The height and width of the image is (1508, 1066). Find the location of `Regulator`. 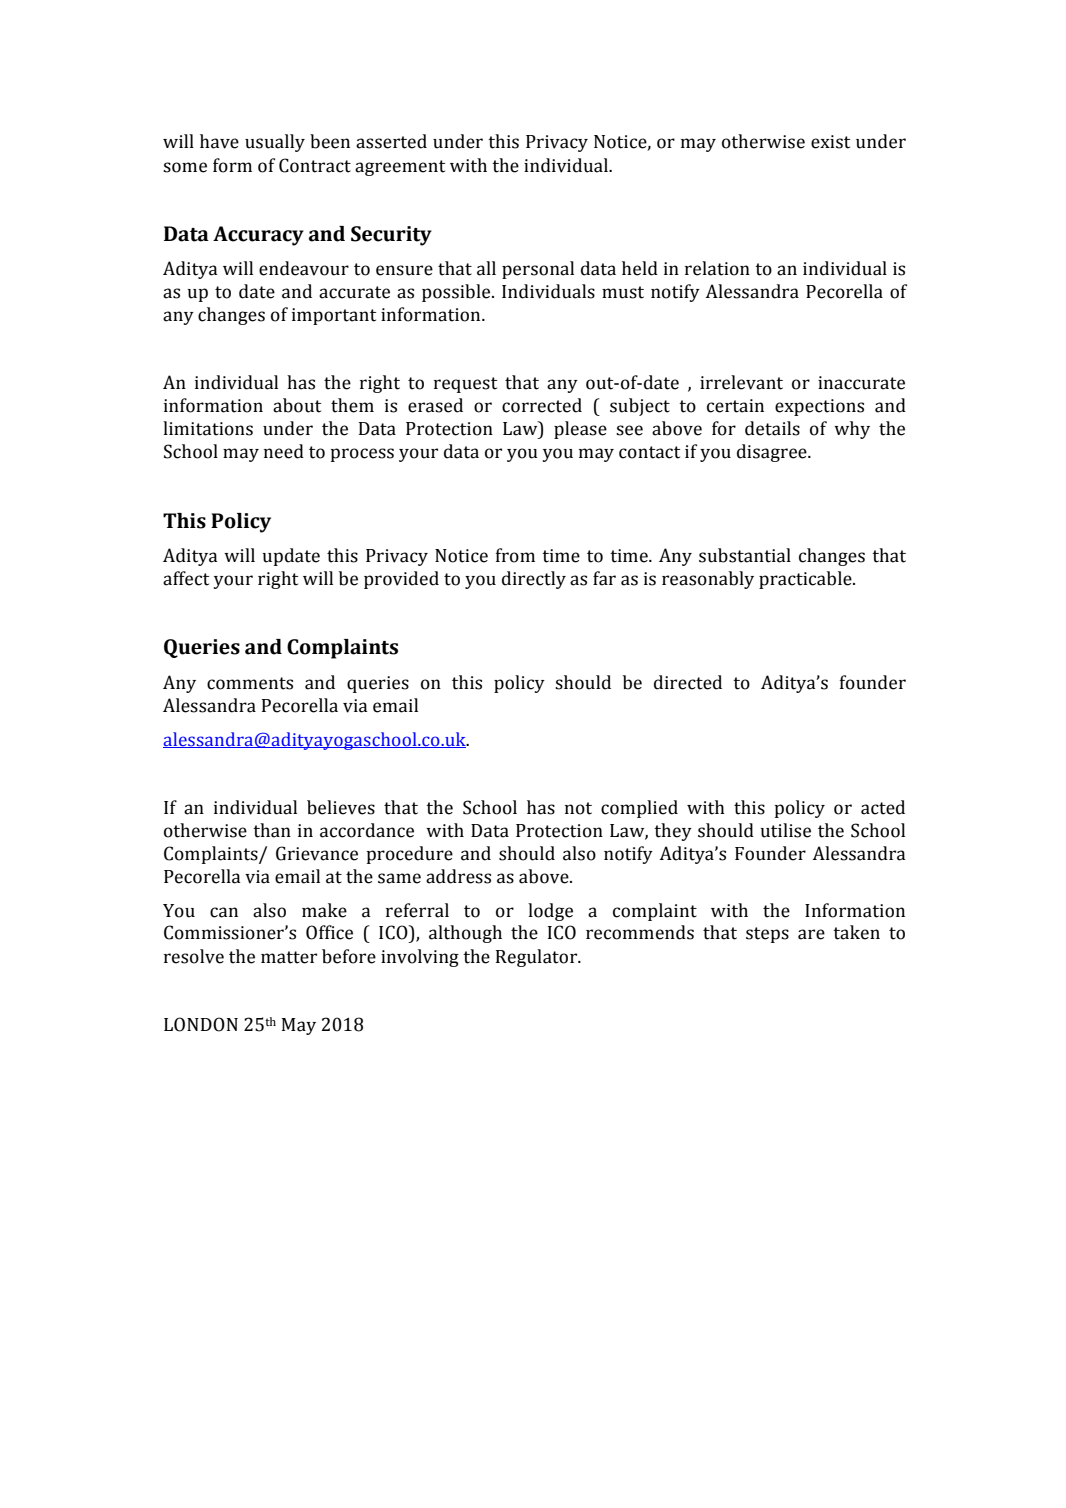

Regulator is located at coordinates (538, 958).
